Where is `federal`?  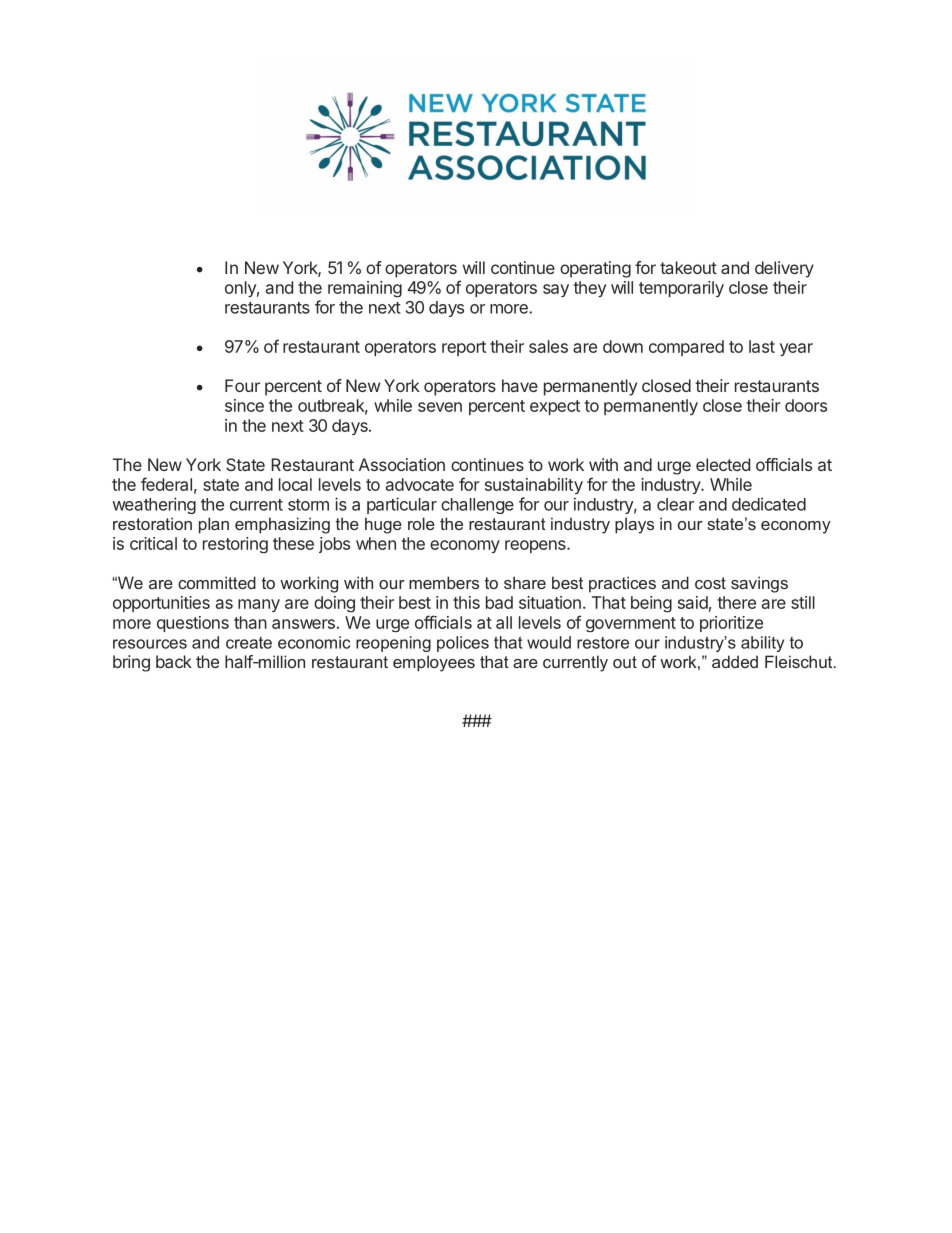 federal is located at coordinates (166, 484).
